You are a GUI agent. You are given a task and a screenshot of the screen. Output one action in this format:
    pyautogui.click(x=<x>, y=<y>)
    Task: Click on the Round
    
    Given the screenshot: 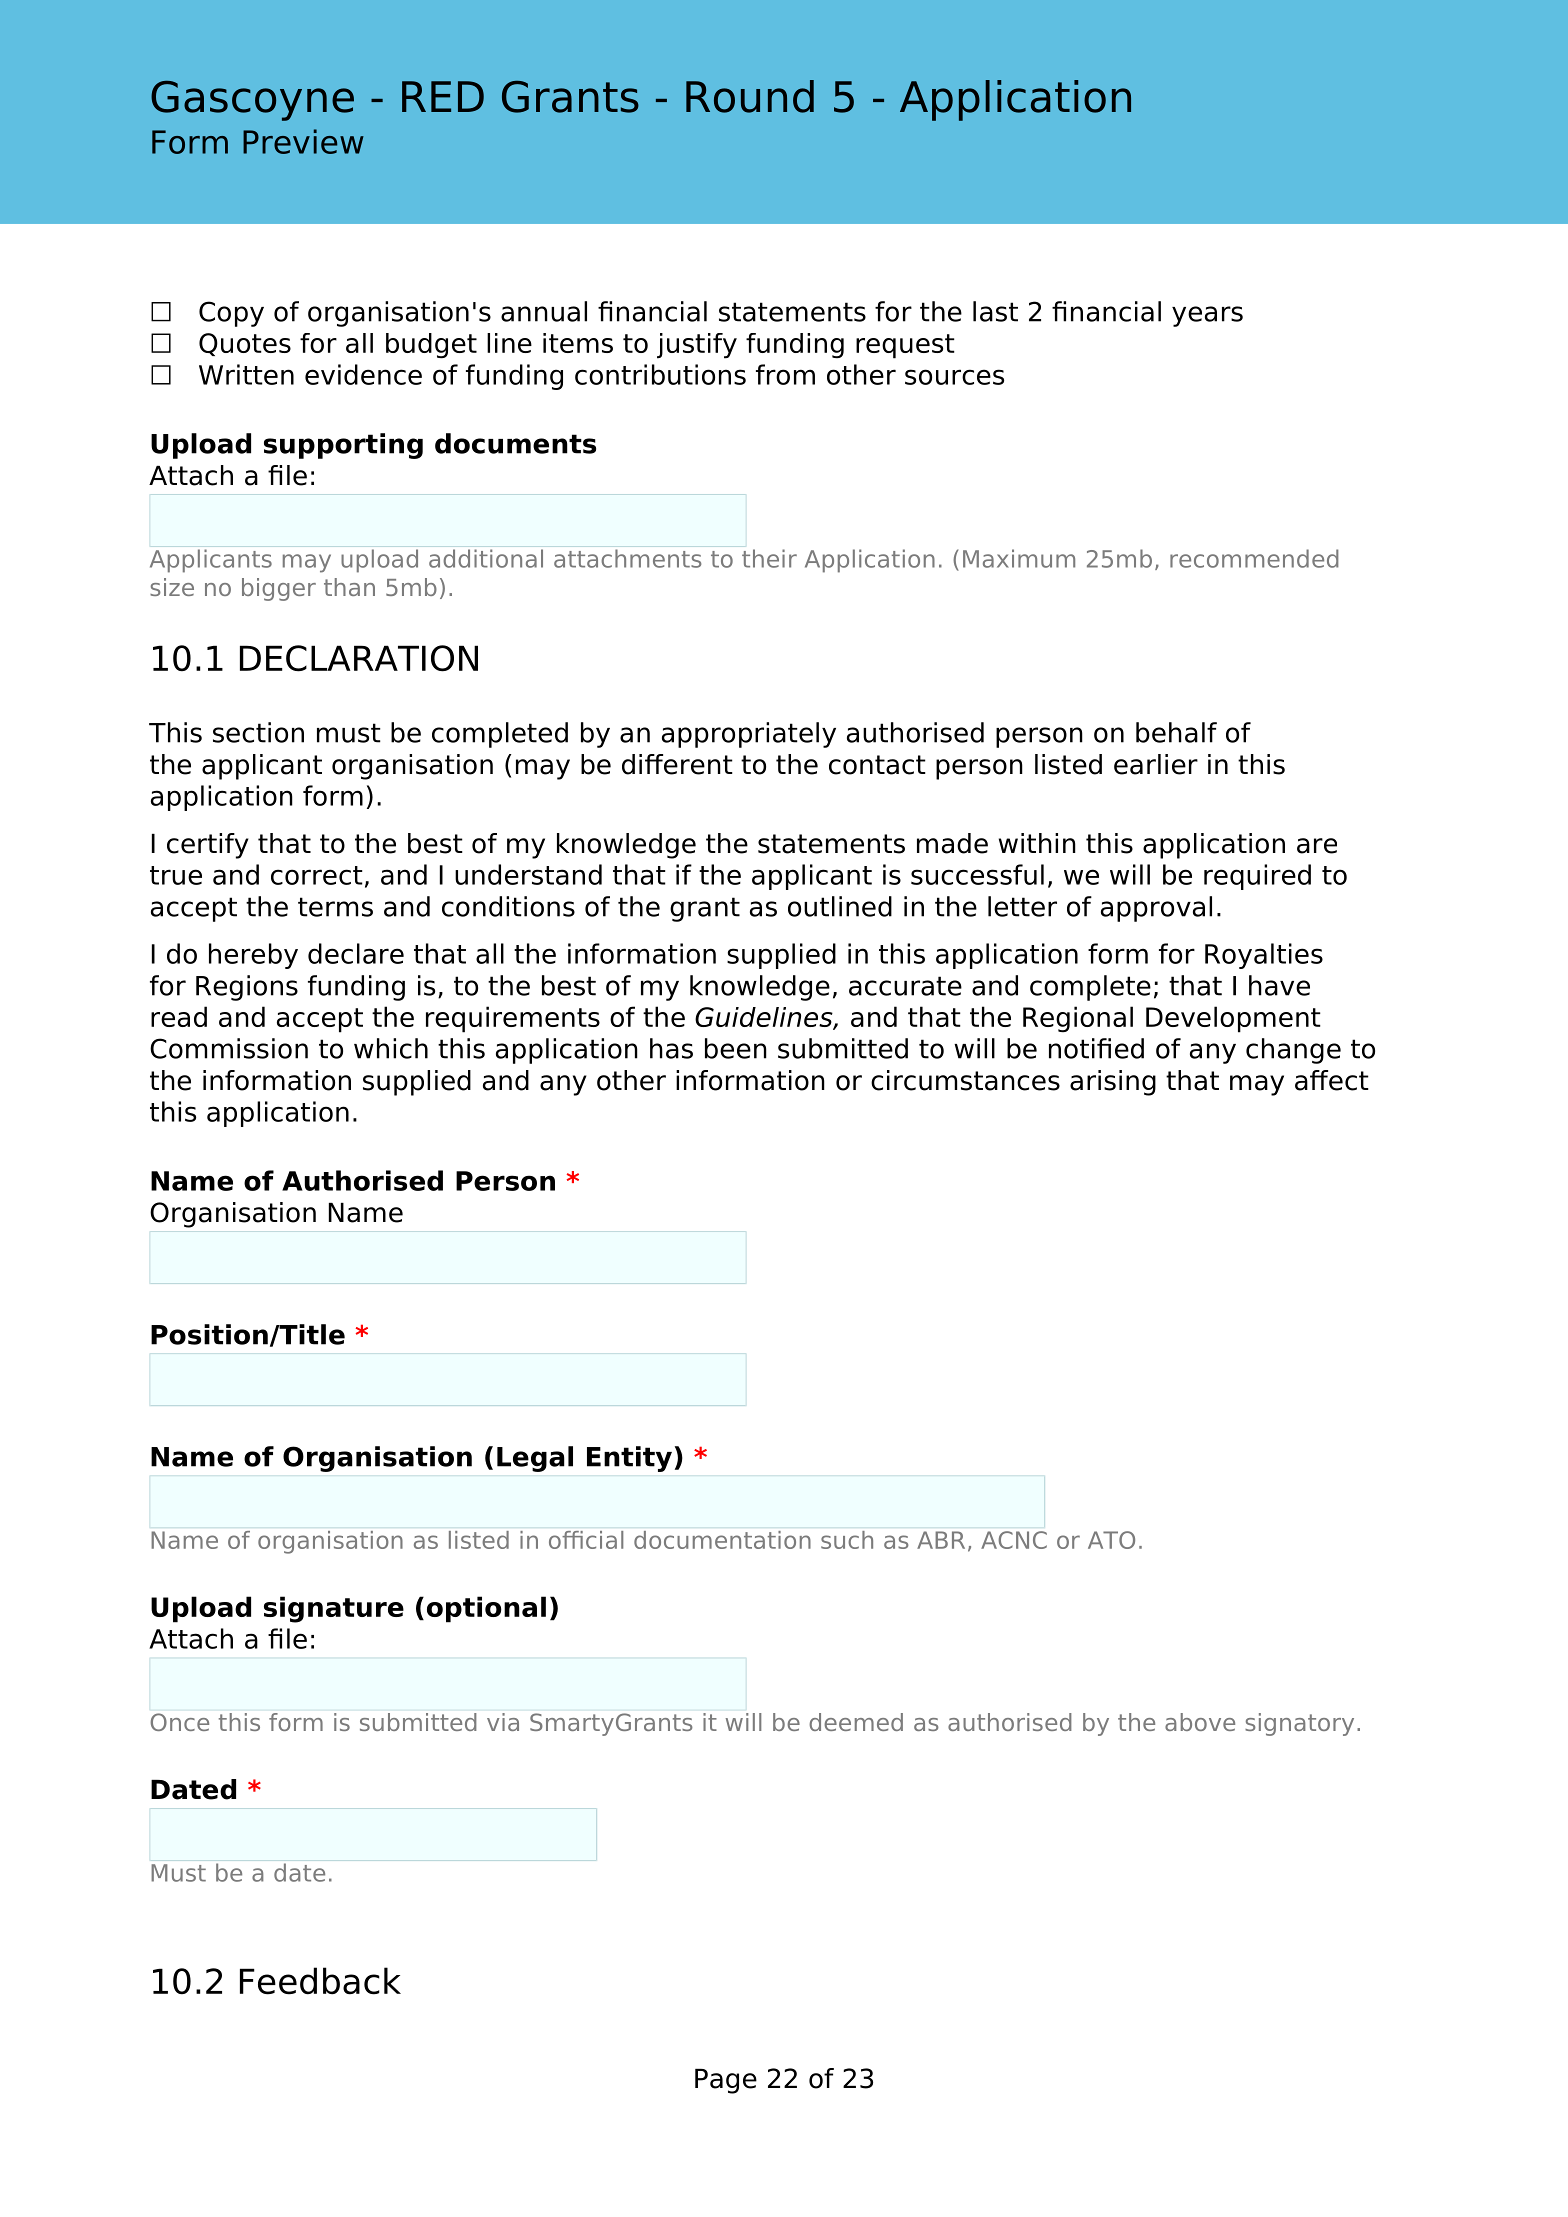 What is the action you would take?
    pyautogui.click(x=750, y=96)
